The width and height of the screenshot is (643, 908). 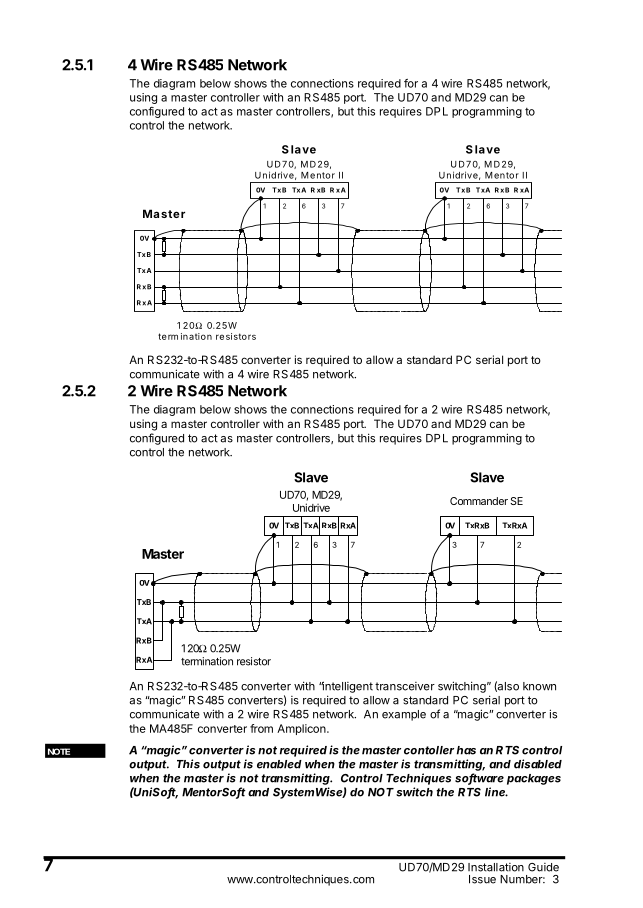 I want to click on Amplicon, so click(x=302, y=729).
